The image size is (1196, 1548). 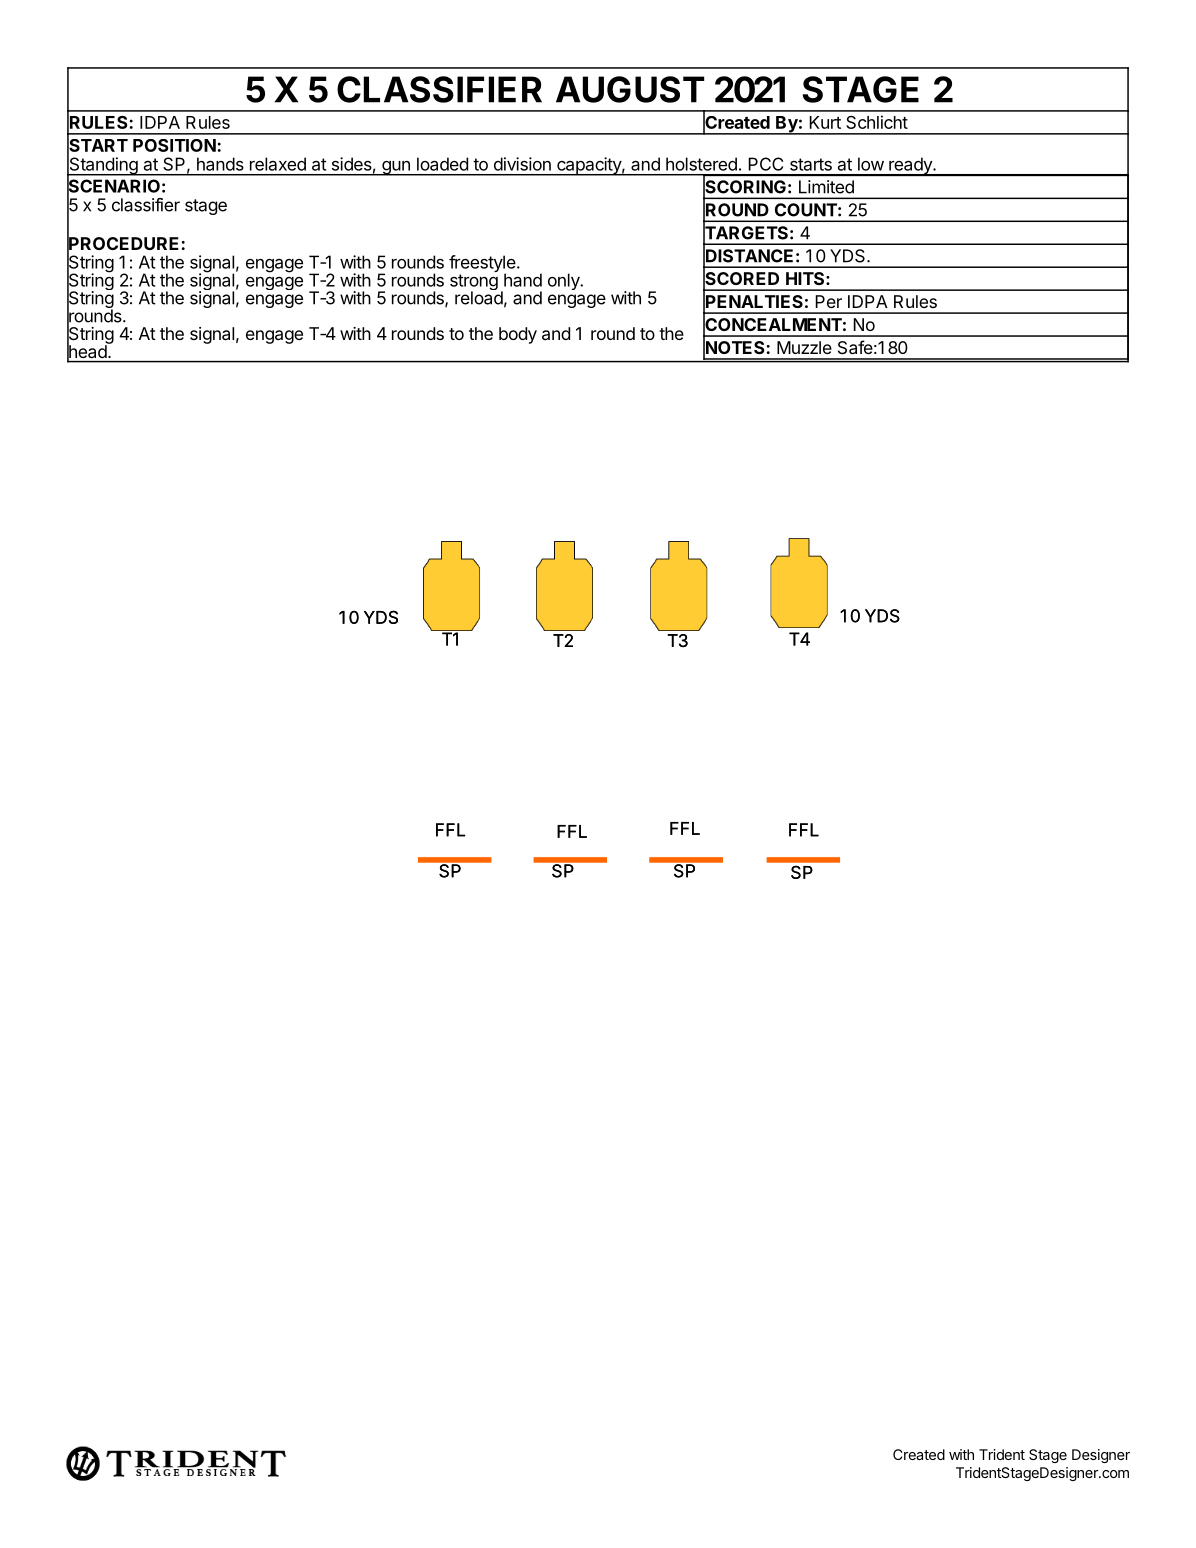 What do you see at coordinates (518, 335) in the screenshot?
I see `body` at bounding box center [518, 335].
